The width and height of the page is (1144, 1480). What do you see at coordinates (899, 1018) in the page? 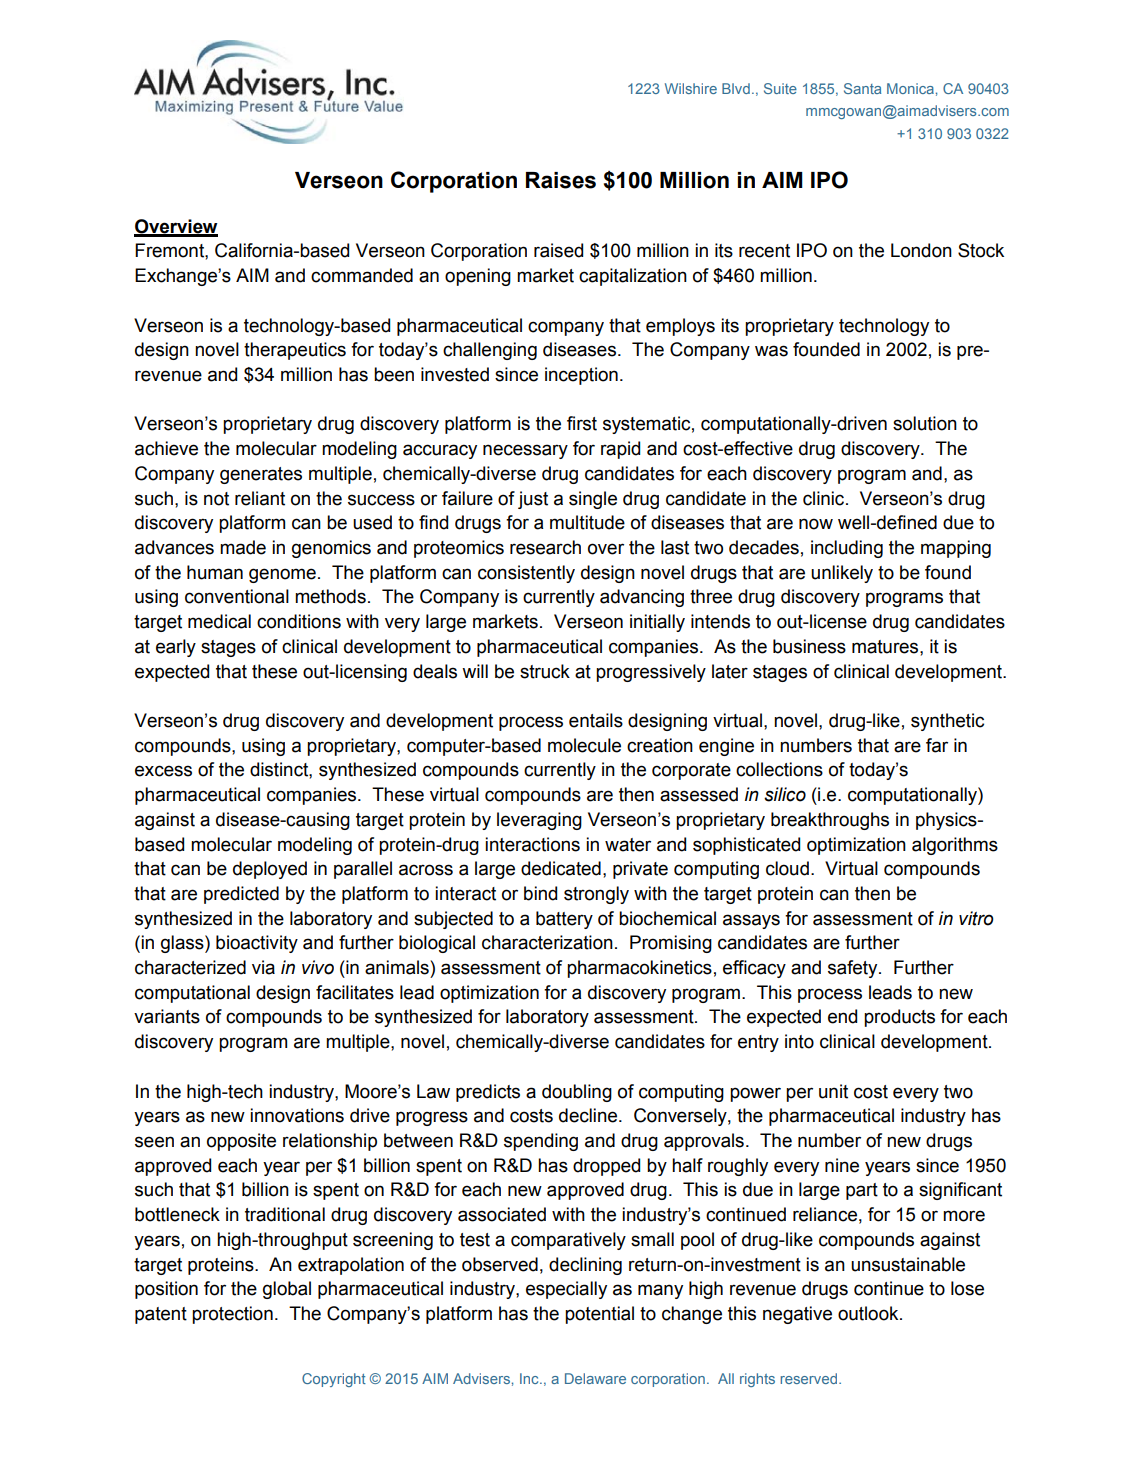
I see `products` at bounding box center [899, 1018].
